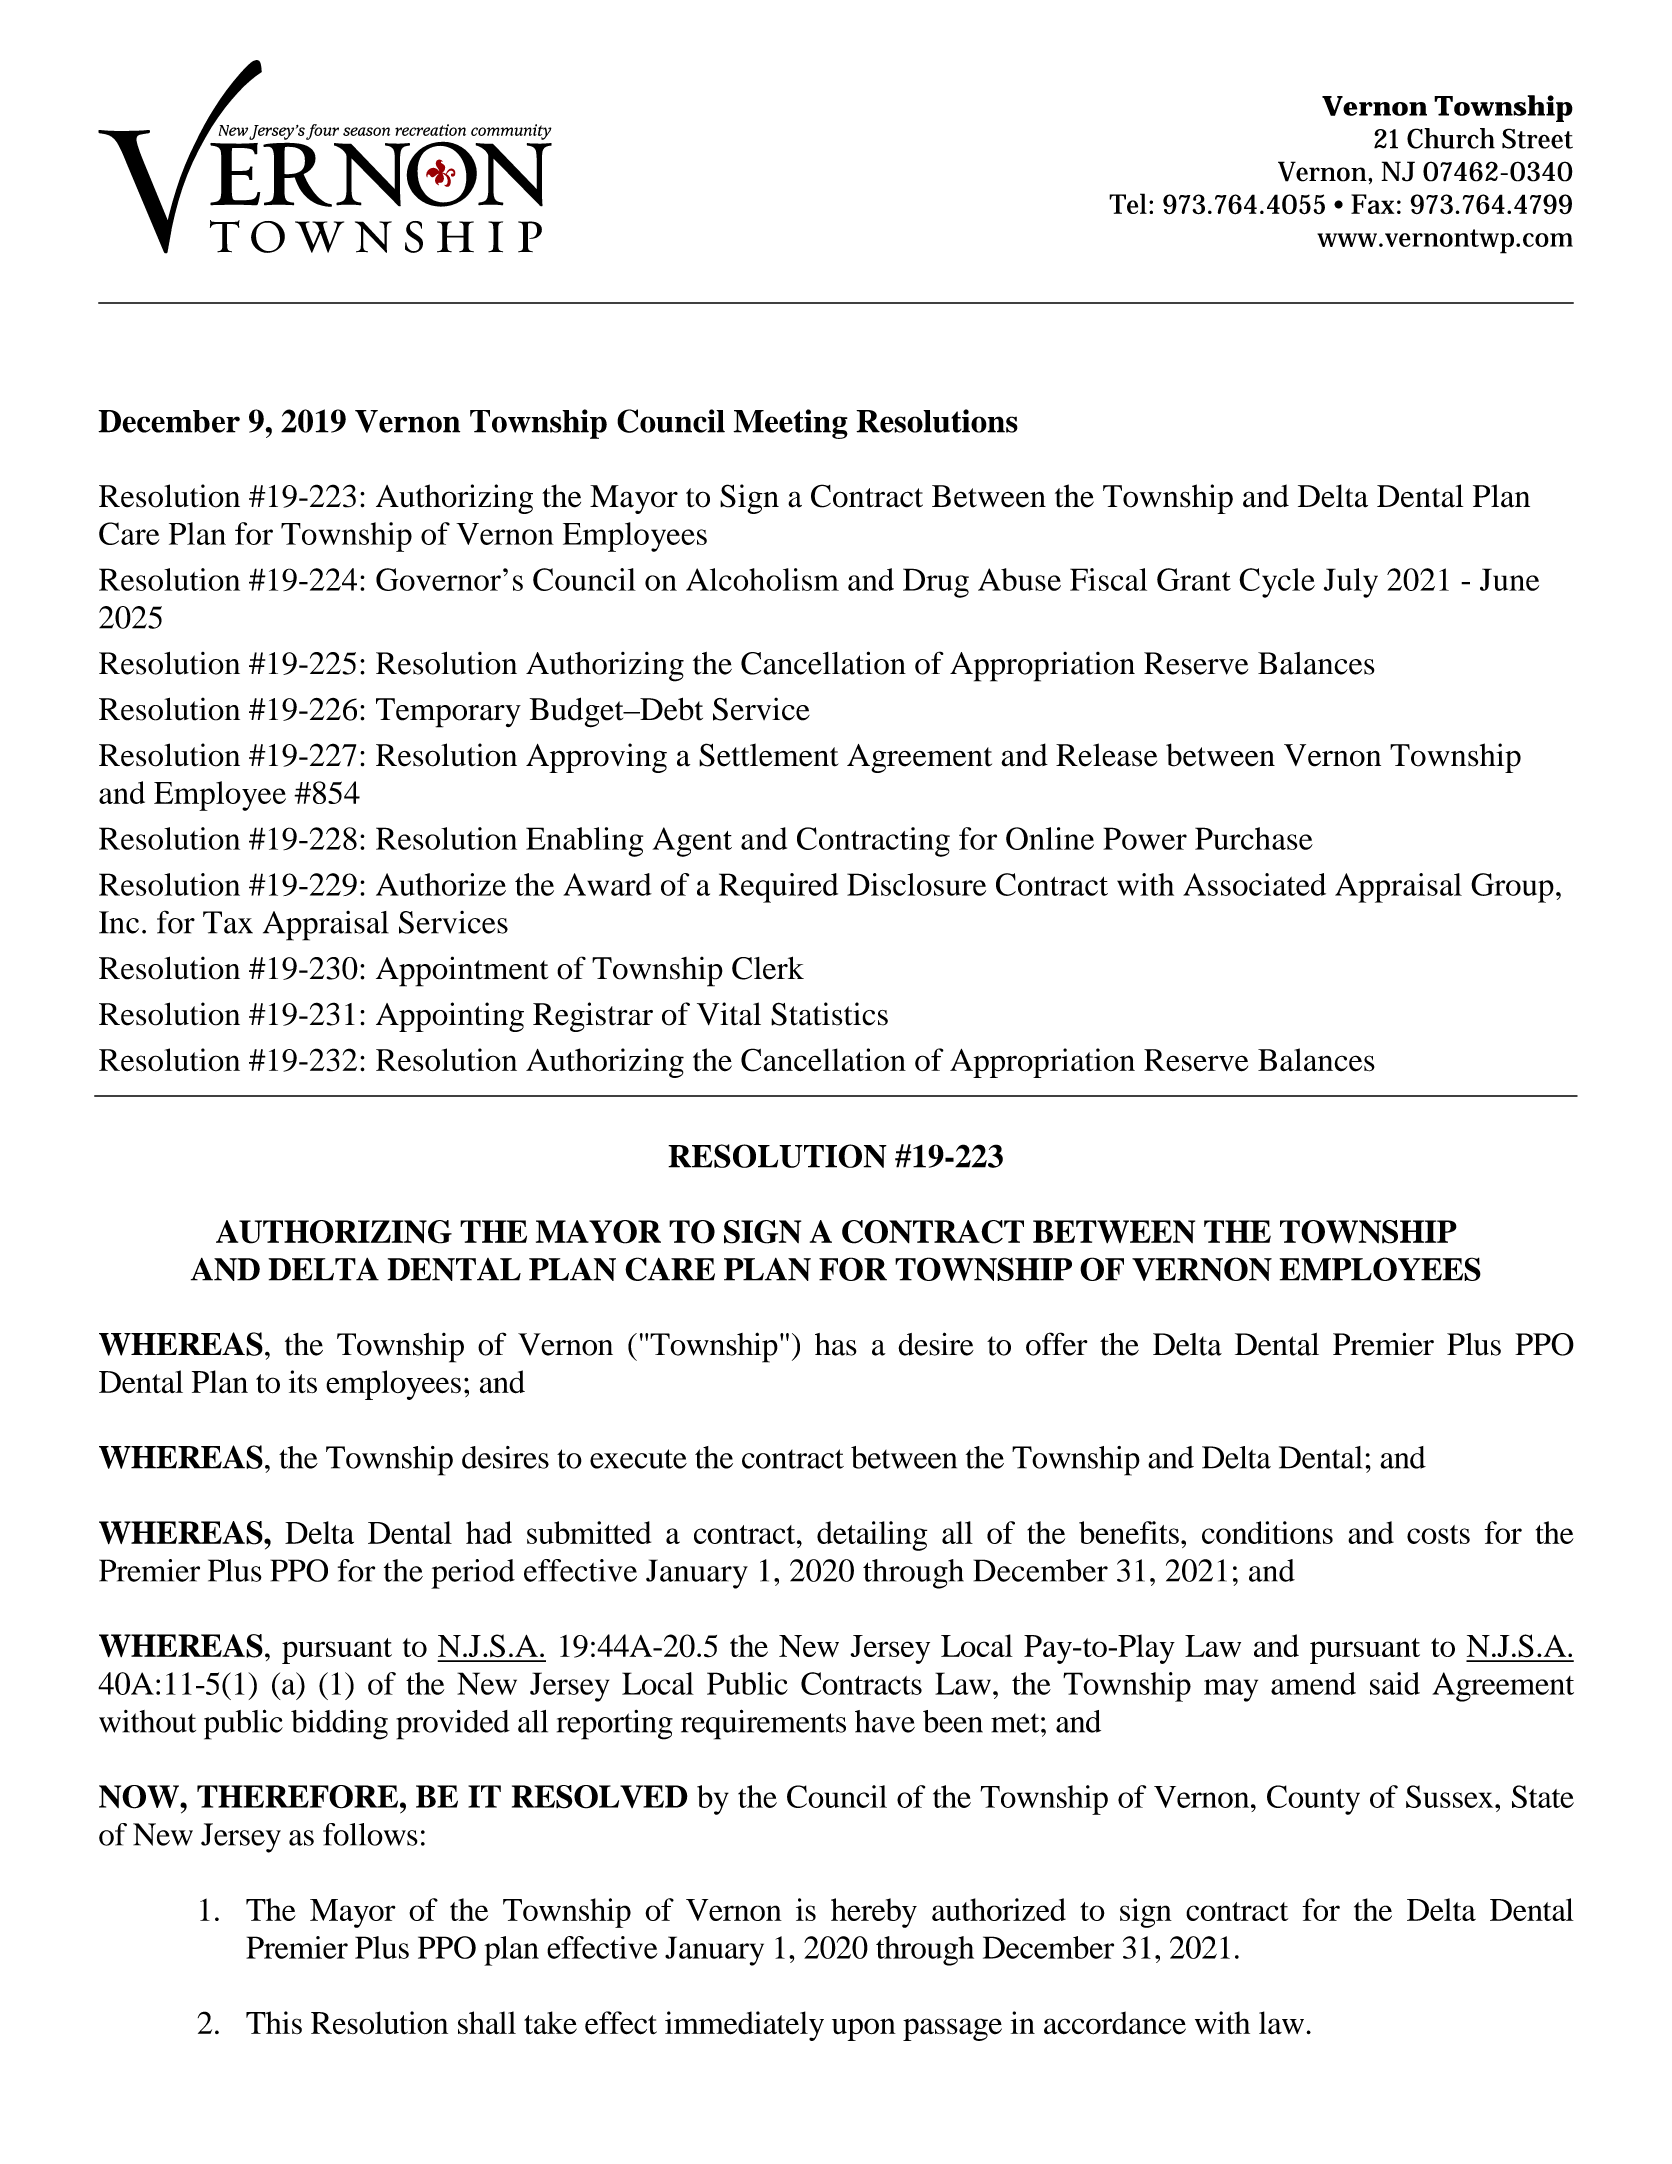  What do you see at coordinates (762, 579) in the document?
I see `Alcoholism` at bounding box center [762, 579].
